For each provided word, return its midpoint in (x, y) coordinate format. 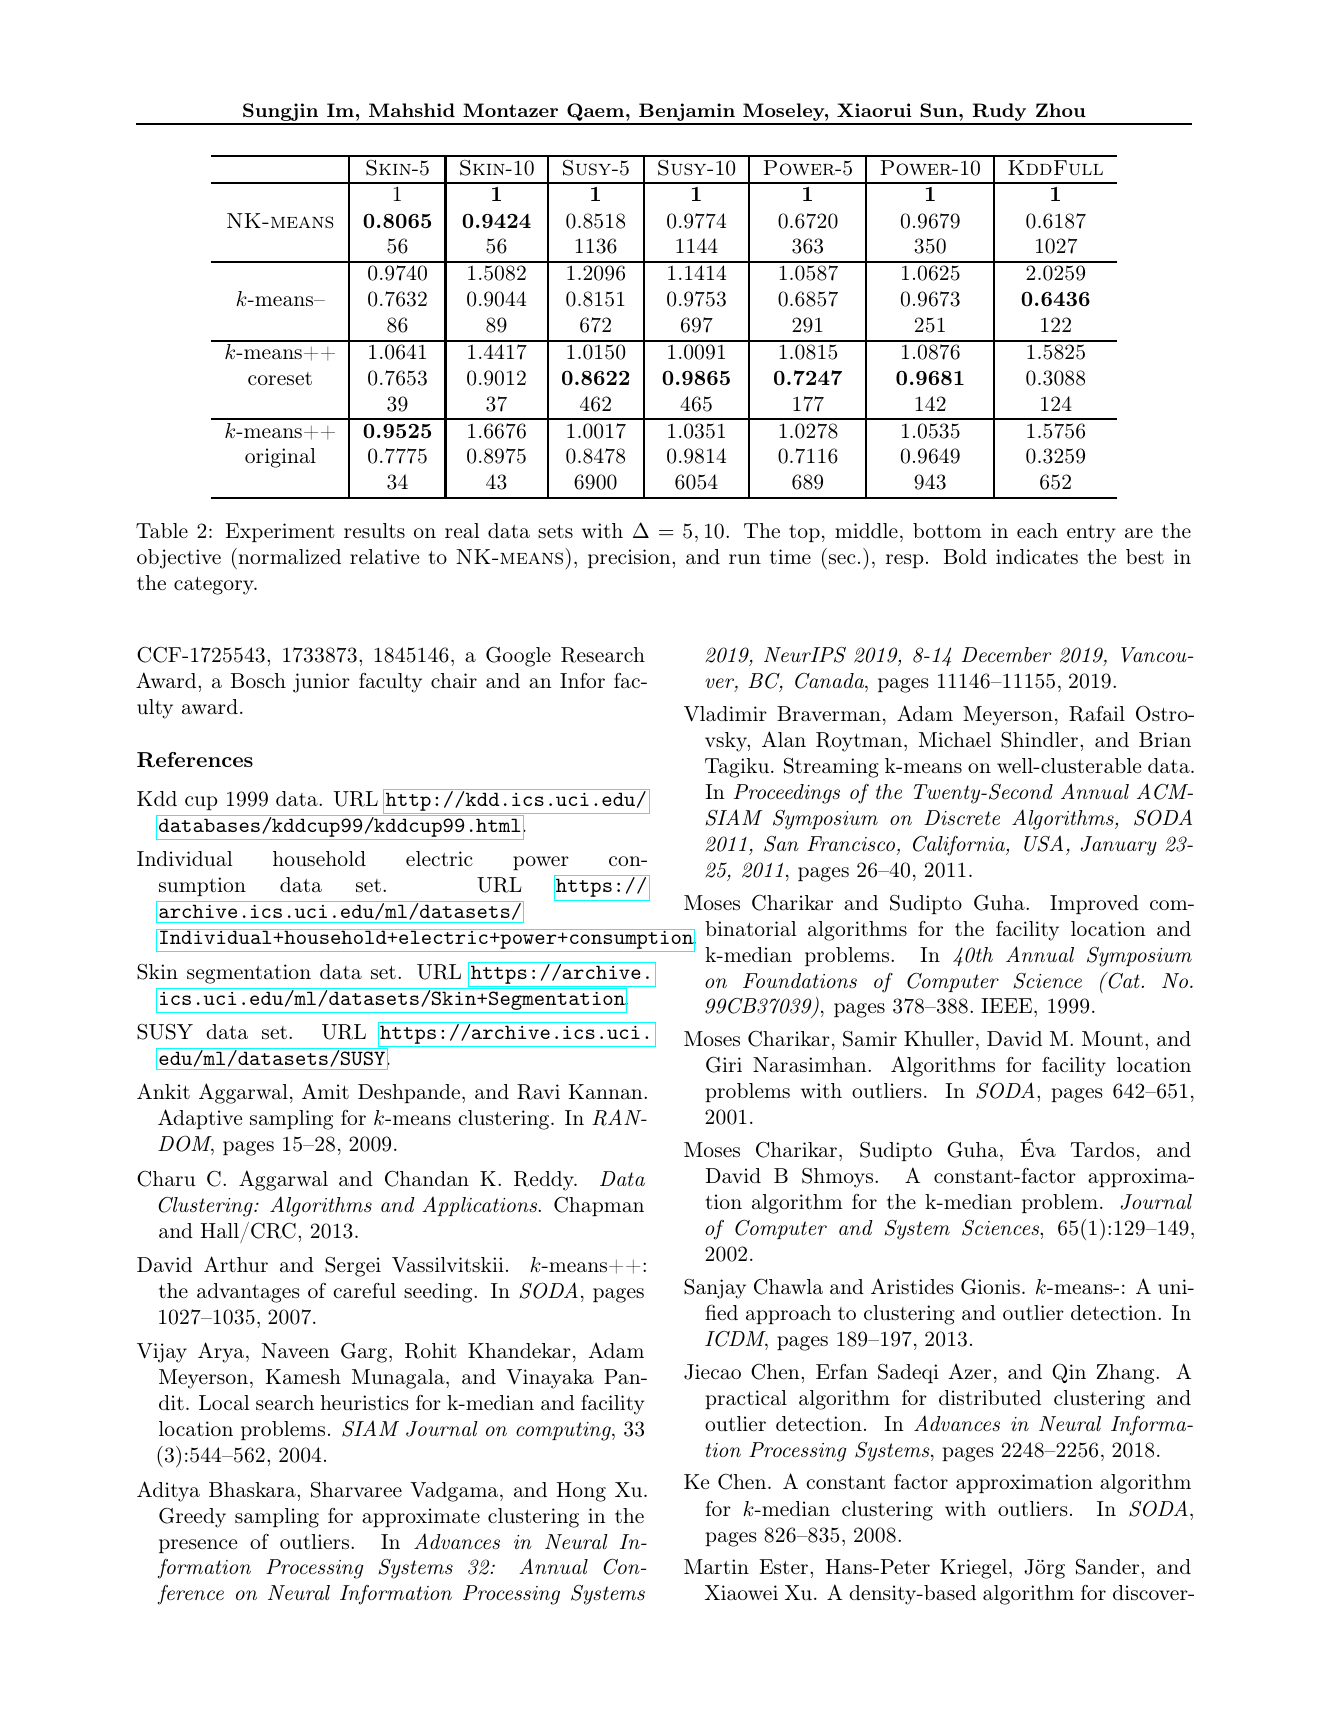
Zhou (1061, 110)
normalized (288, 556)
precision (630, 558)
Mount (1112, 1038)
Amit (325, 1091)
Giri (724, 1064)
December (1007, 654)
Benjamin (687, 113)
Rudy (999, 113)
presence (198, 1546)
